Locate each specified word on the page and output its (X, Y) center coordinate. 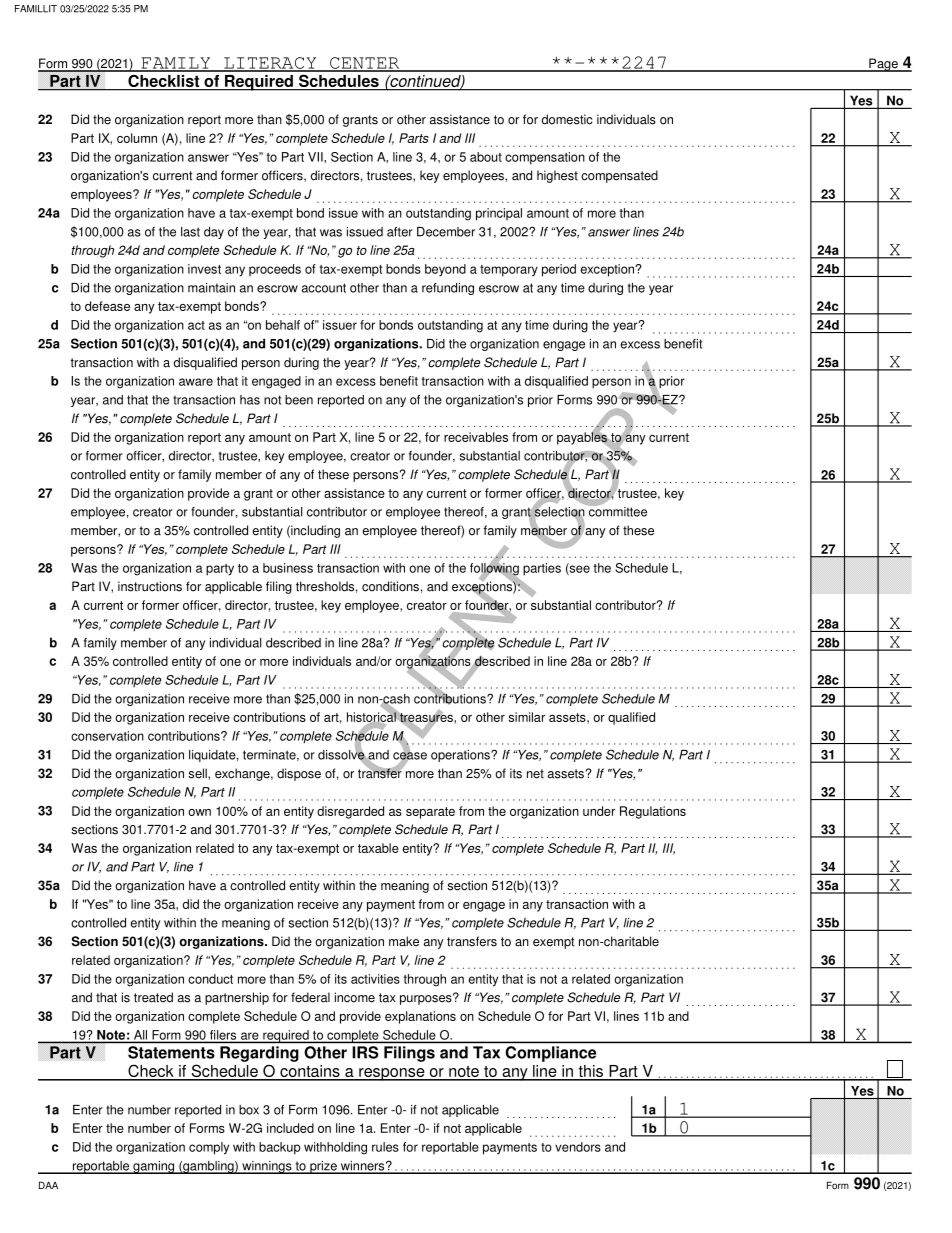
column (137, 138)
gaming (154, 1167)
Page (883, 65)
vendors (578, 1147)
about (486, 157)
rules (385, 1147)
